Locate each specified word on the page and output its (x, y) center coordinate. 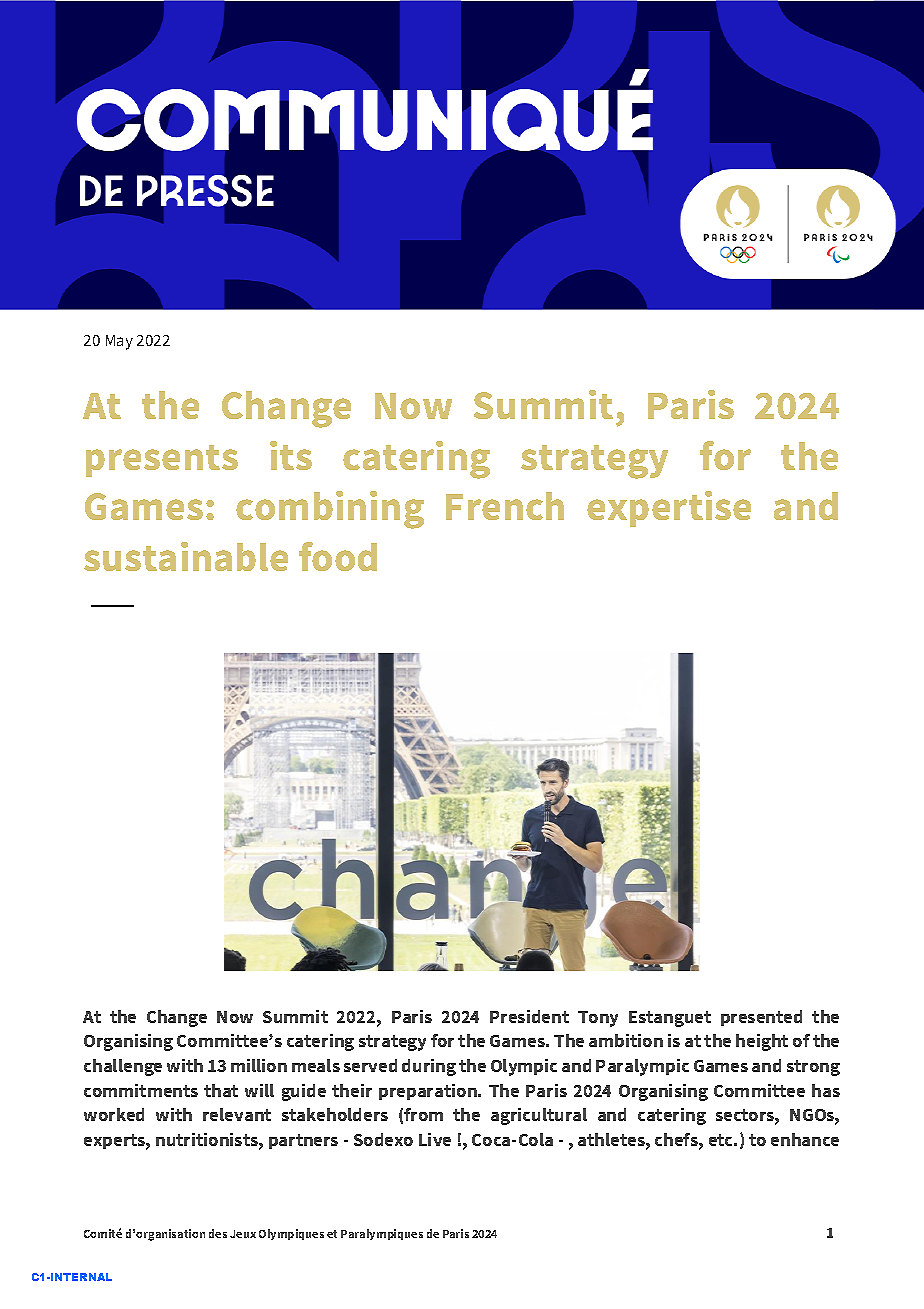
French (505, 506)
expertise (669, 509)
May (119, 342)
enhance (805, 1139)
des (218, 1233)
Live (435, 1139)
